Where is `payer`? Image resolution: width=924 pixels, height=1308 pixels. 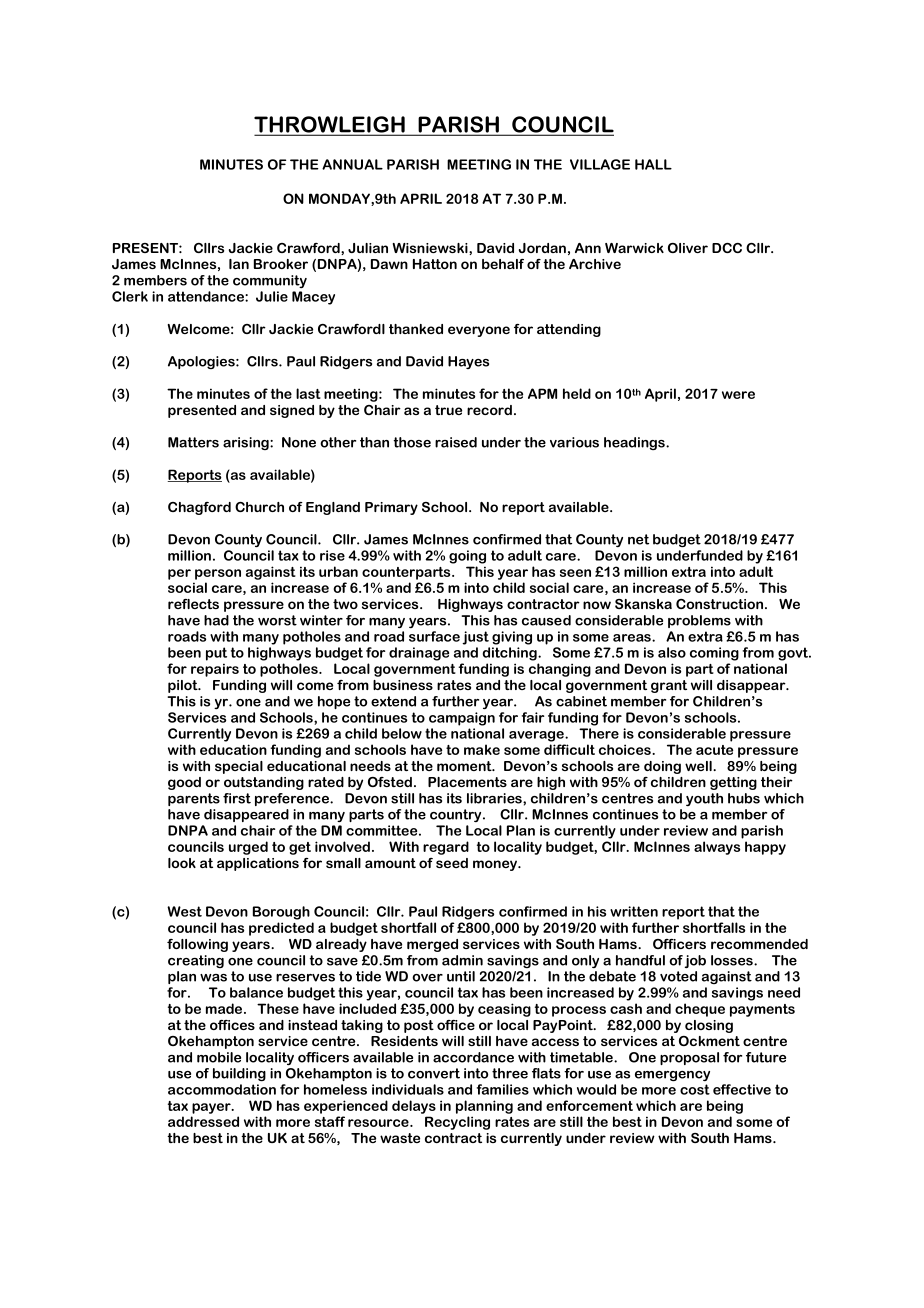 payer is located at coordinates (212, 1108).
